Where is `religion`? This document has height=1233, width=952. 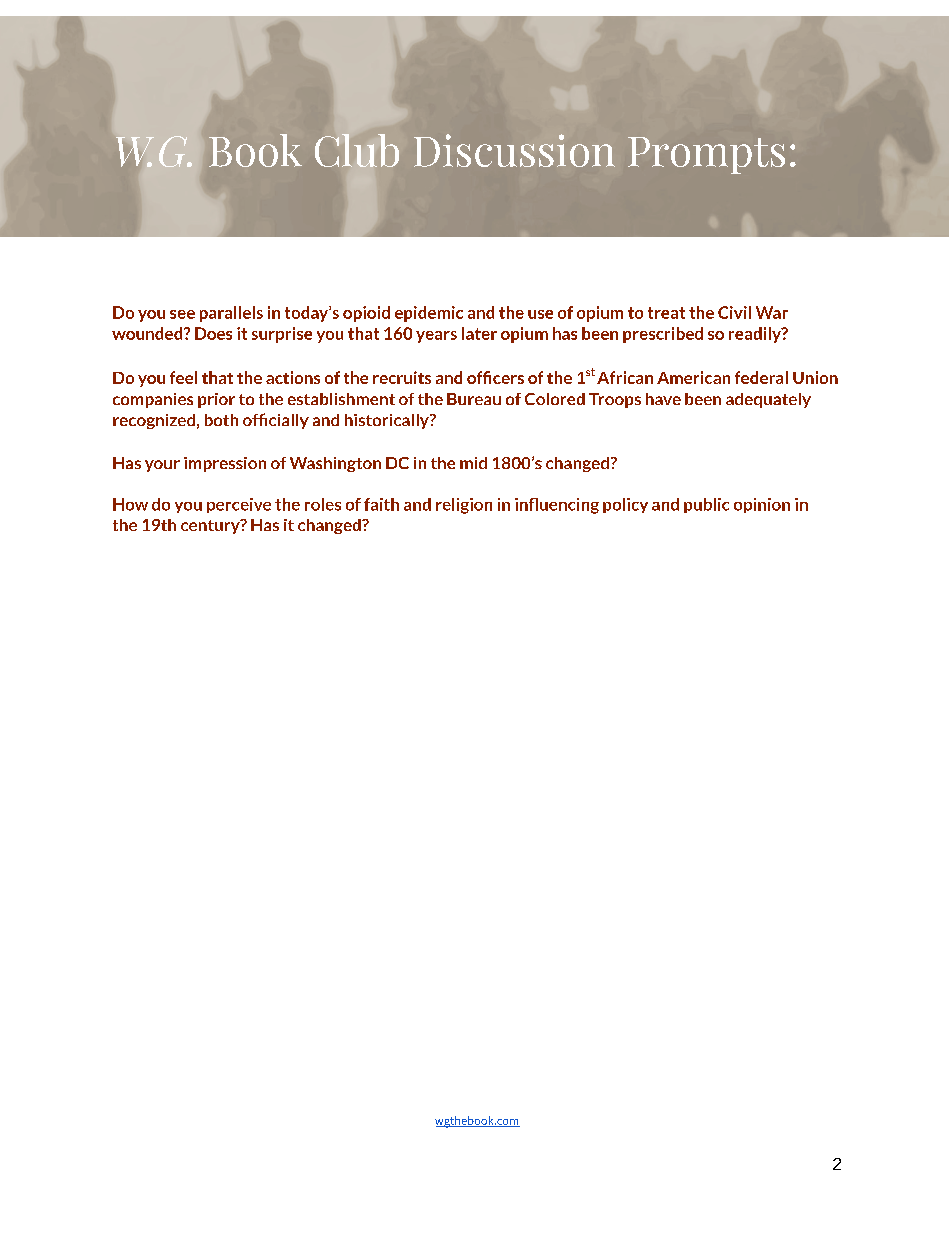
religion is located at coordinates (464, 506).
